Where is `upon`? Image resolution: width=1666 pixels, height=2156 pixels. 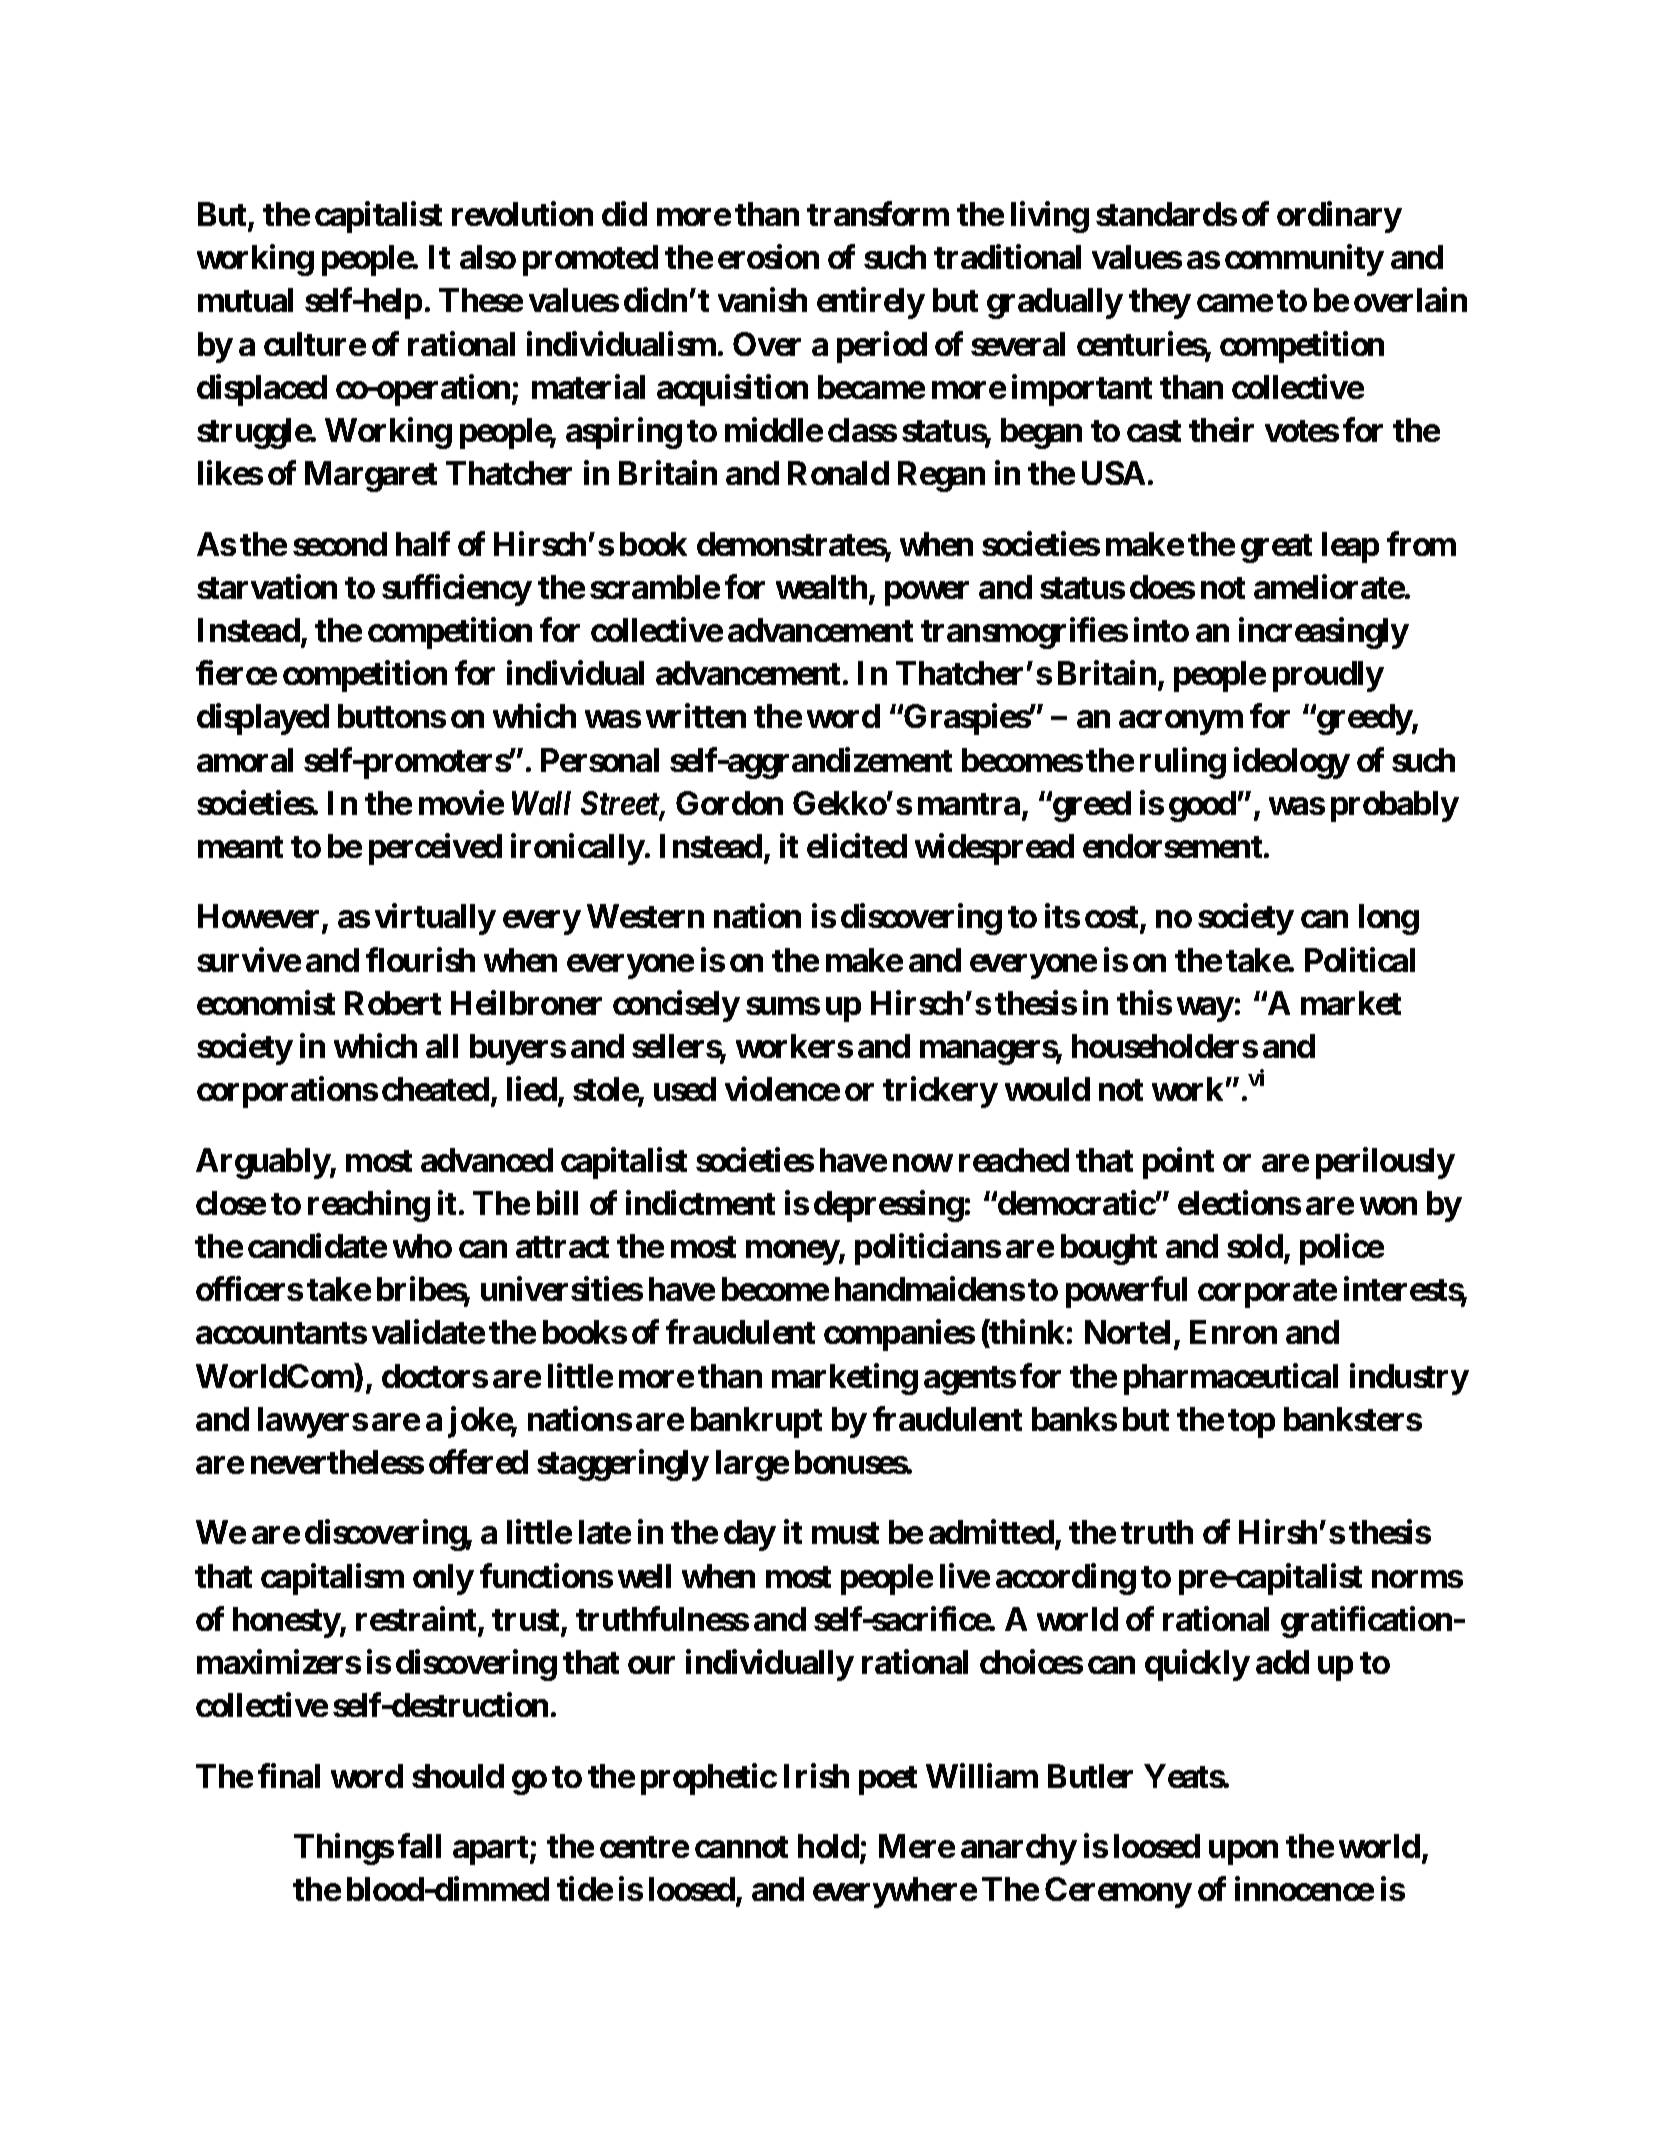
upon is located at coordinates (1243, 1853).
